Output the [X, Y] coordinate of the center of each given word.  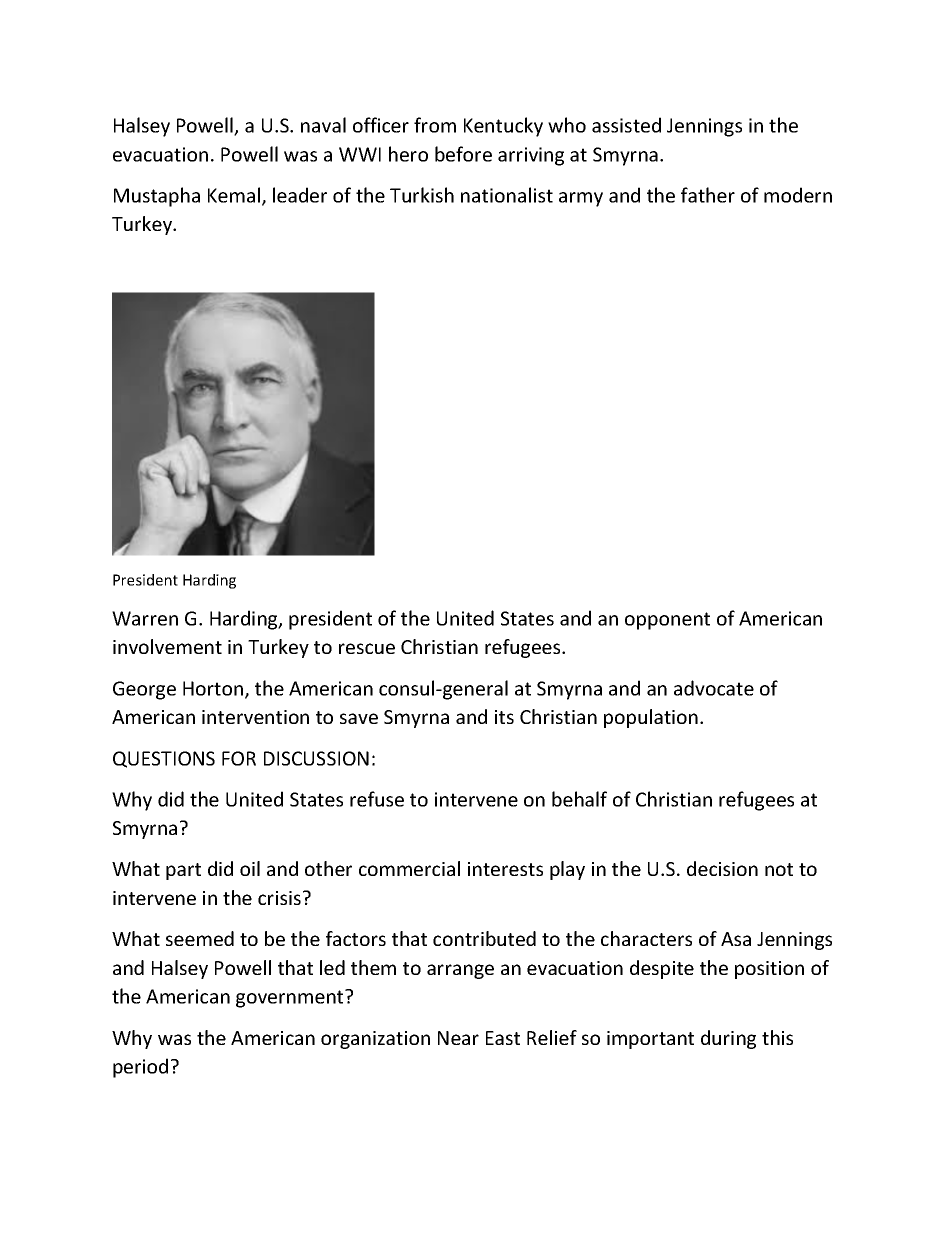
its [504, 717]
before [463, 154]
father [708, 195]
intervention [255, 717]
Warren [145, 618]
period [140, 1068]
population [651, 718]
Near [458, 1038]
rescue [367, 648]
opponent [667, 621]
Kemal [234, 195]
